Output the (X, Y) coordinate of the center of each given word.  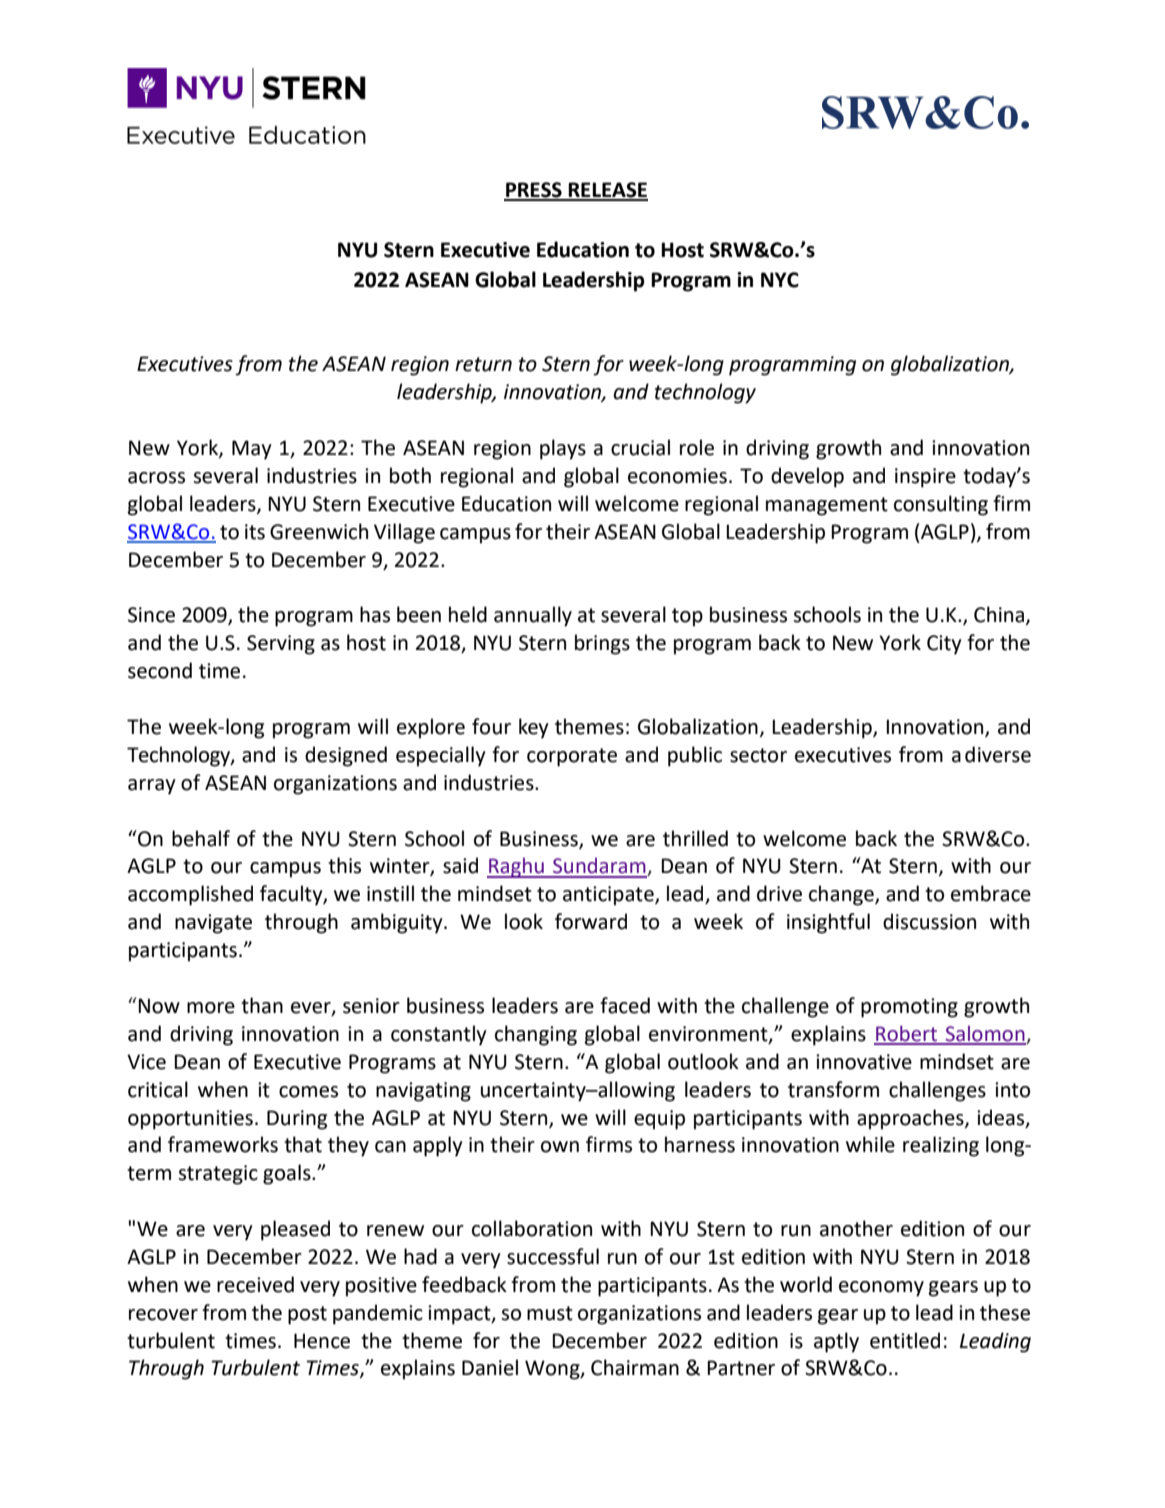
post (307, 1315)
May (252, 450)
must (550, 1313)
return (483, 364)
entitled (905, 1340)
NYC (780, 280)
